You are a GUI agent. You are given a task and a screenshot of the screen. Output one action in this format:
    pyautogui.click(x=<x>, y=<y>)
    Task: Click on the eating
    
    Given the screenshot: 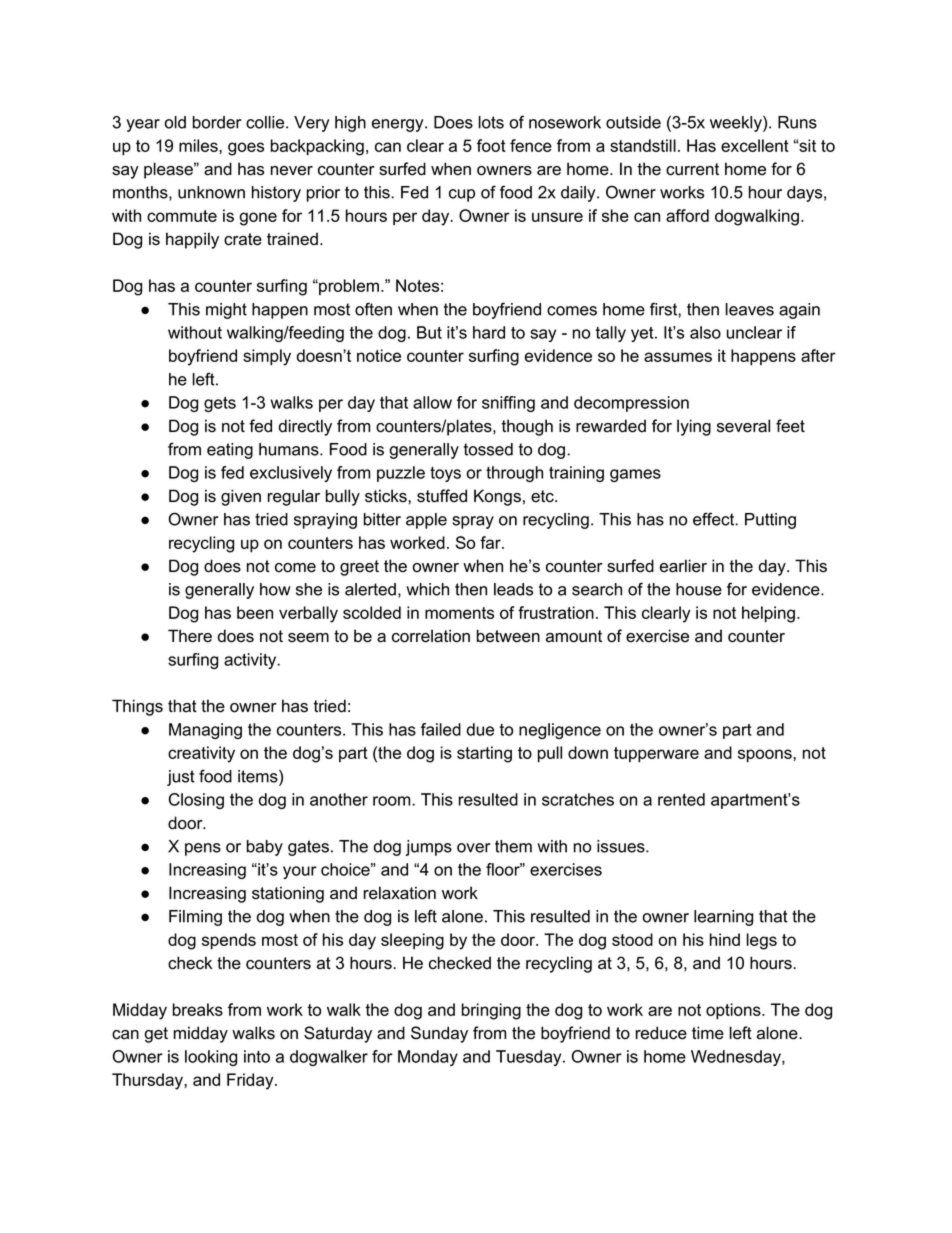 What is the action you would take?
    pyautogui.click(x=230, y=451)
